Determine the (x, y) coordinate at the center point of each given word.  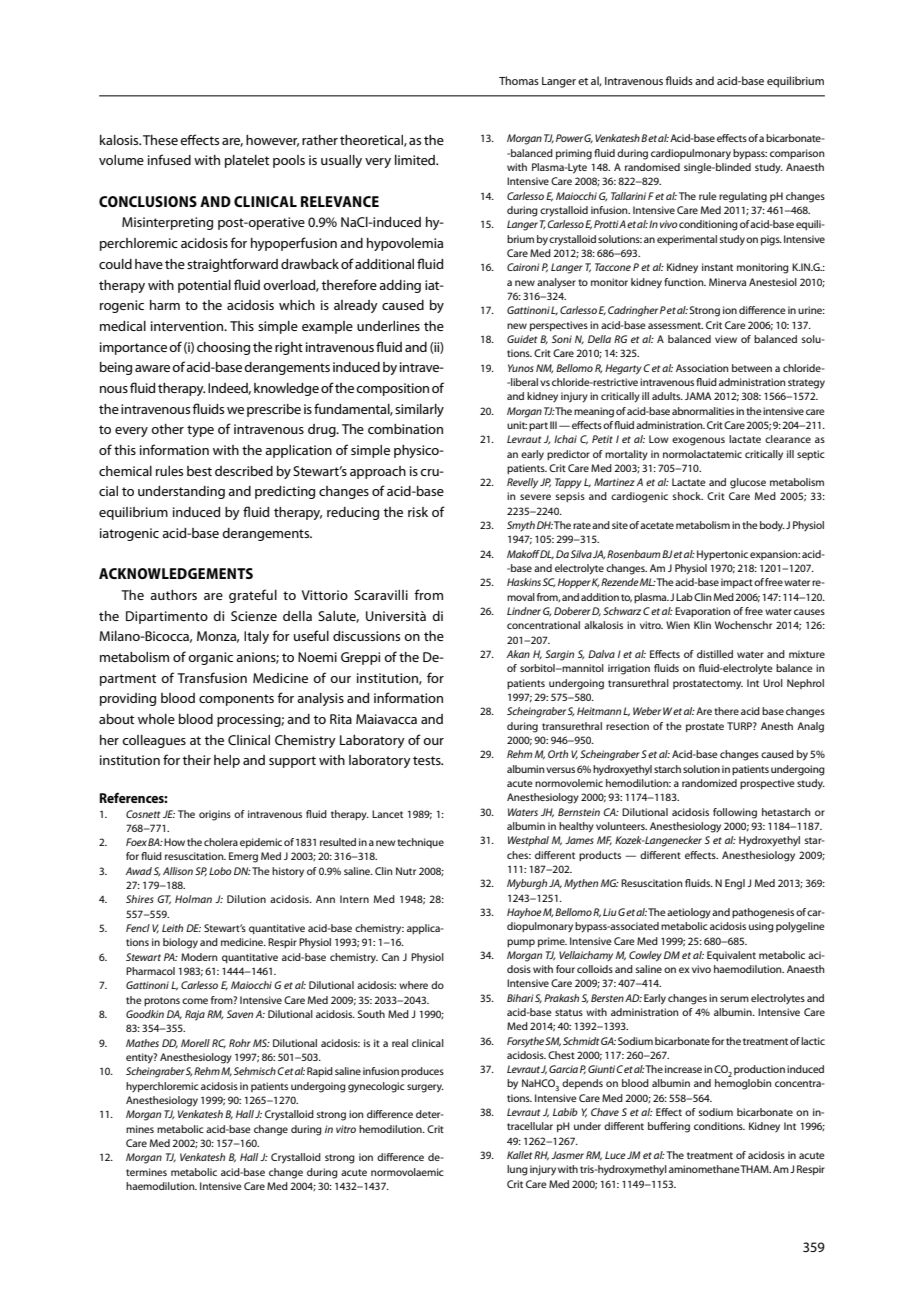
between (752, 368)
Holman (193, 899)
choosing (223, 348)
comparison (797, 154)
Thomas (519, 80)
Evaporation (703, 612)
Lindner (524, 611)
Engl (735, 884)
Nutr (406, 871)
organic (210, 658)
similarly (419, 410)
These (160, 140)
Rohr (240, 1043)
